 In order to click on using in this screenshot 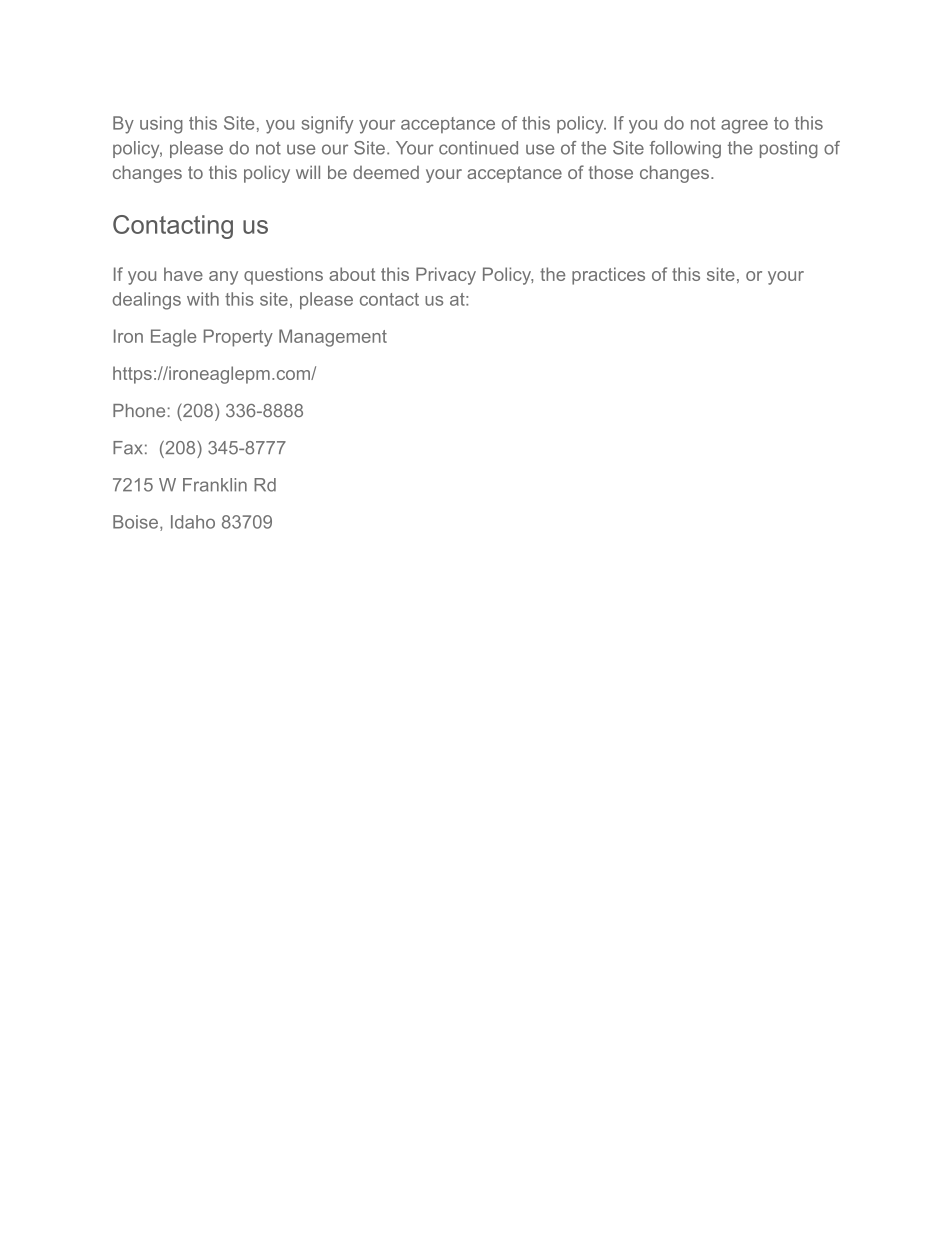, I will do `click(161, 125)`.
